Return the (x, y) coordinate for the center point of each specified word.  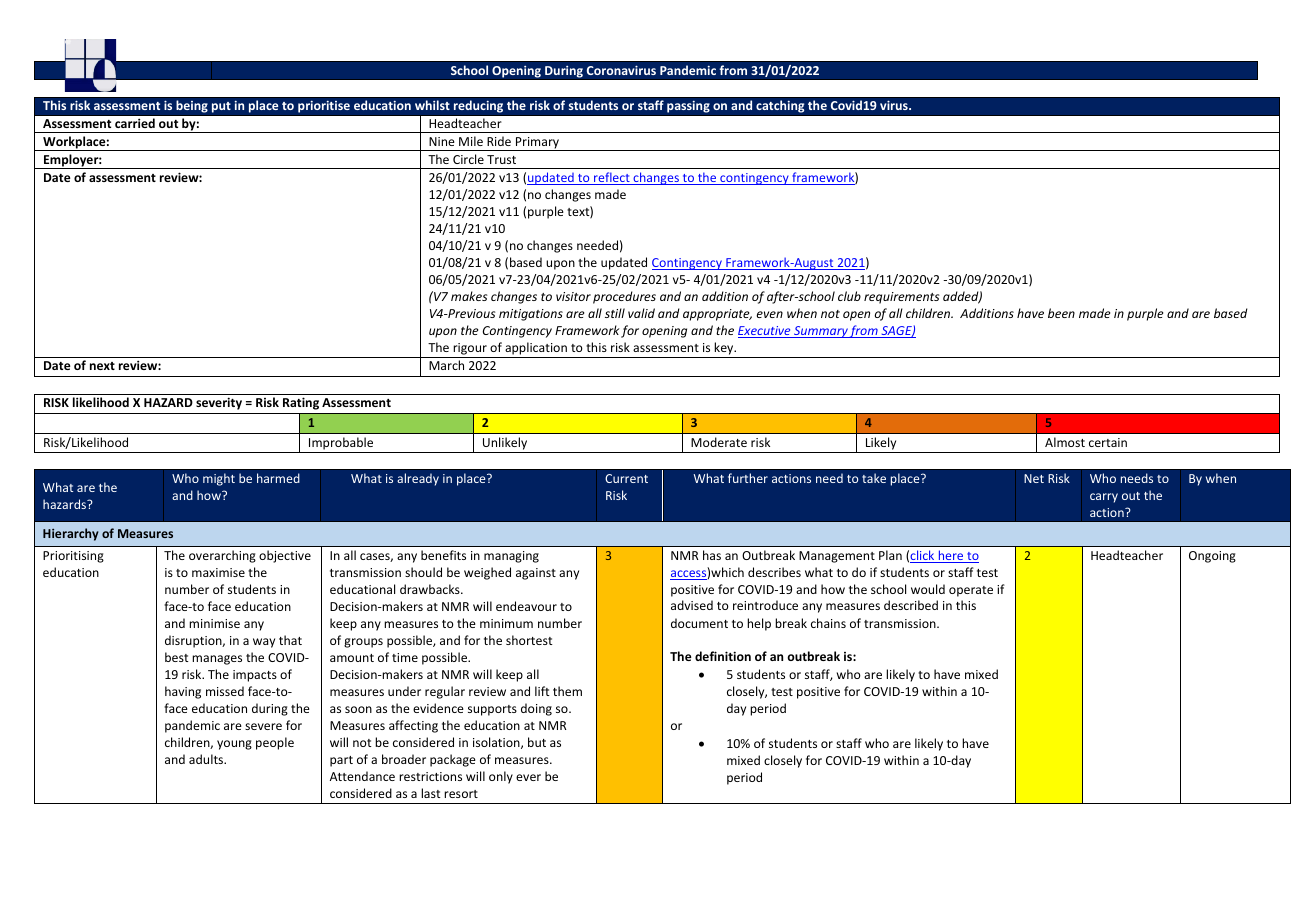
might (219, 479)
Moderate (719, 442)
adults (207, 759)
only (501, 777)
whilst (432, 105)
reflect (612, 178)
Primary (537, 144)
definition (723, 656)
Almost (1065, 442)
